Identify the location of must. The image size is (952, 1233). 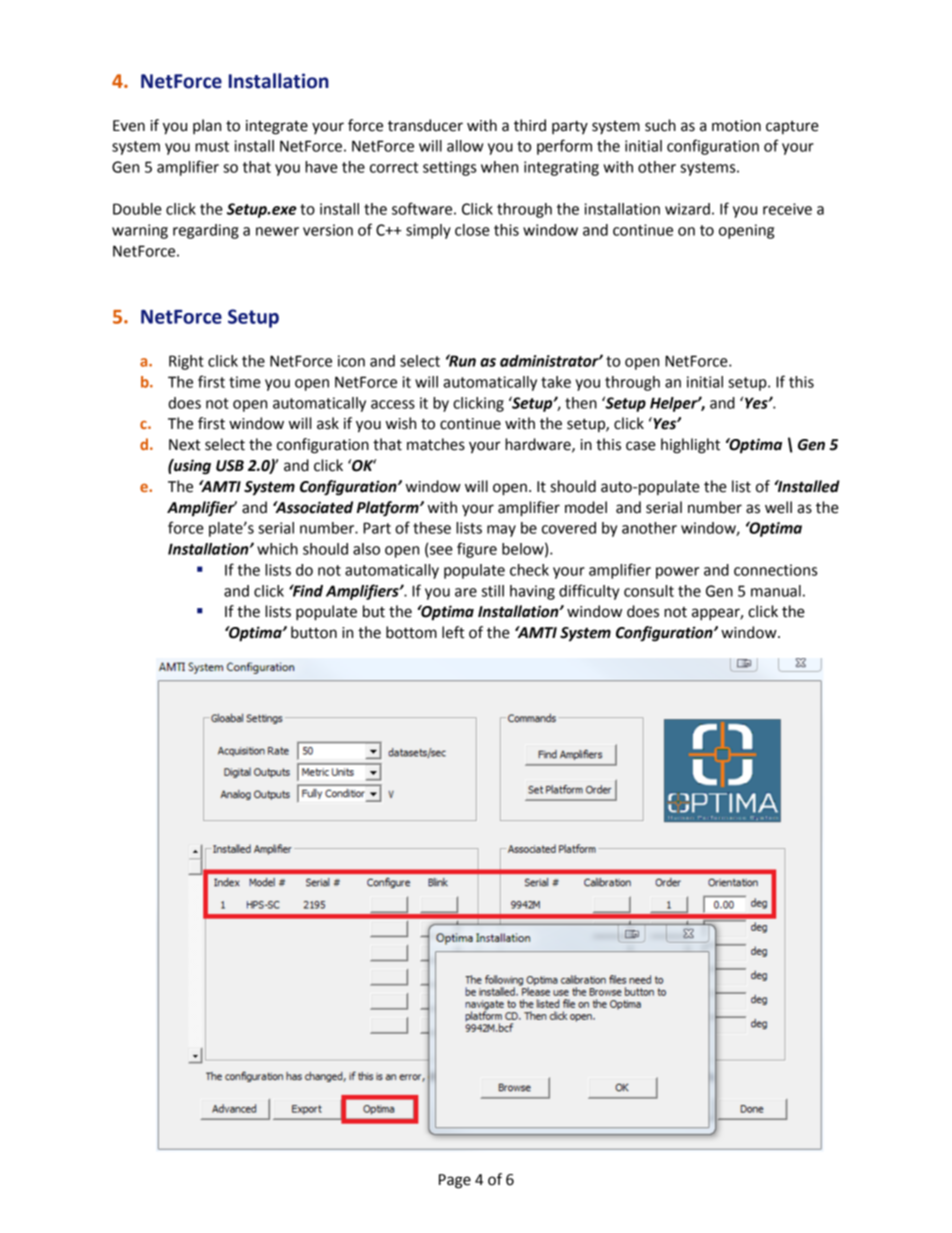
(212, 146).
